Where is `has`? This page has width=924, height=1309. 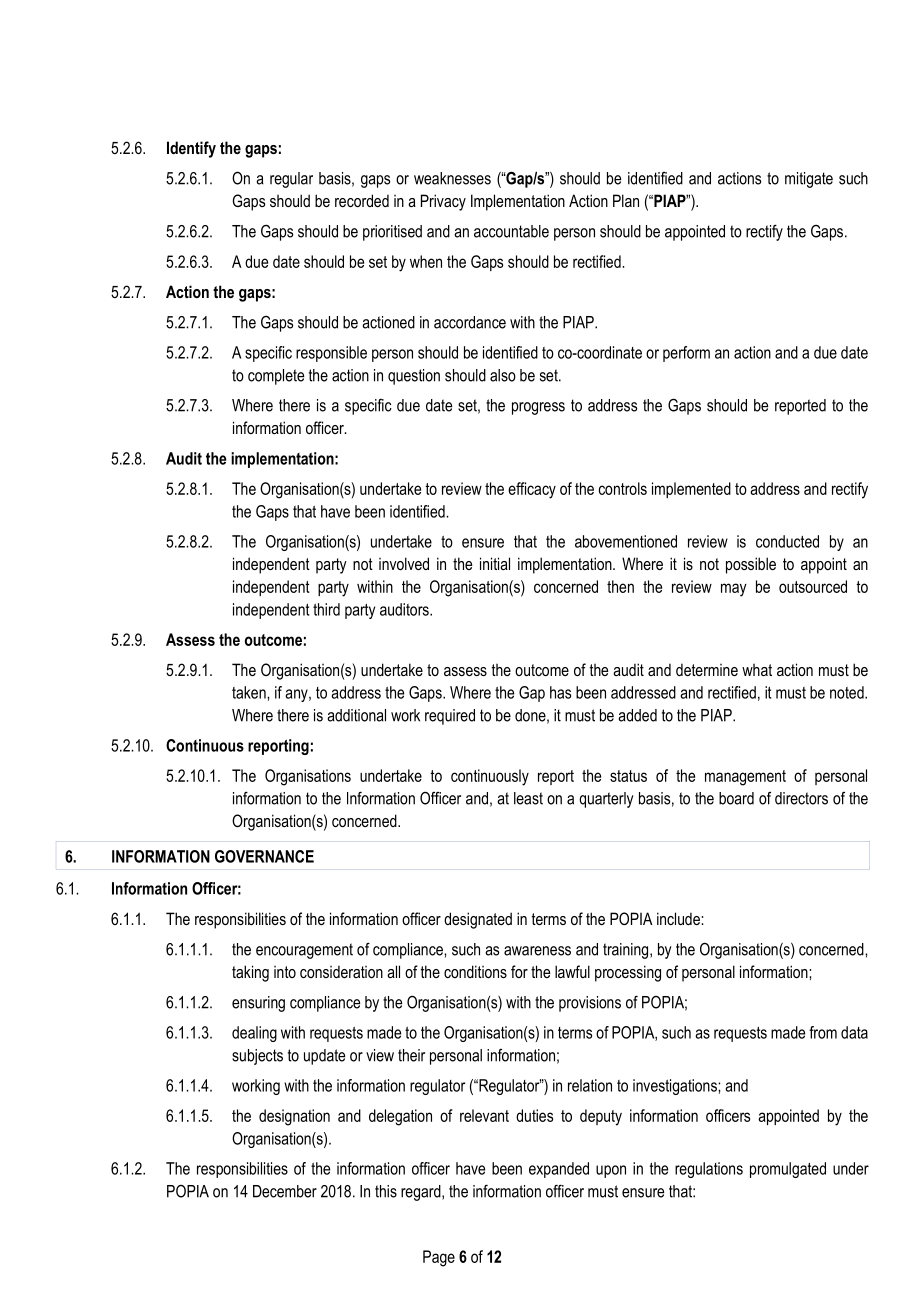 has is located at coordinates (560, 692).
